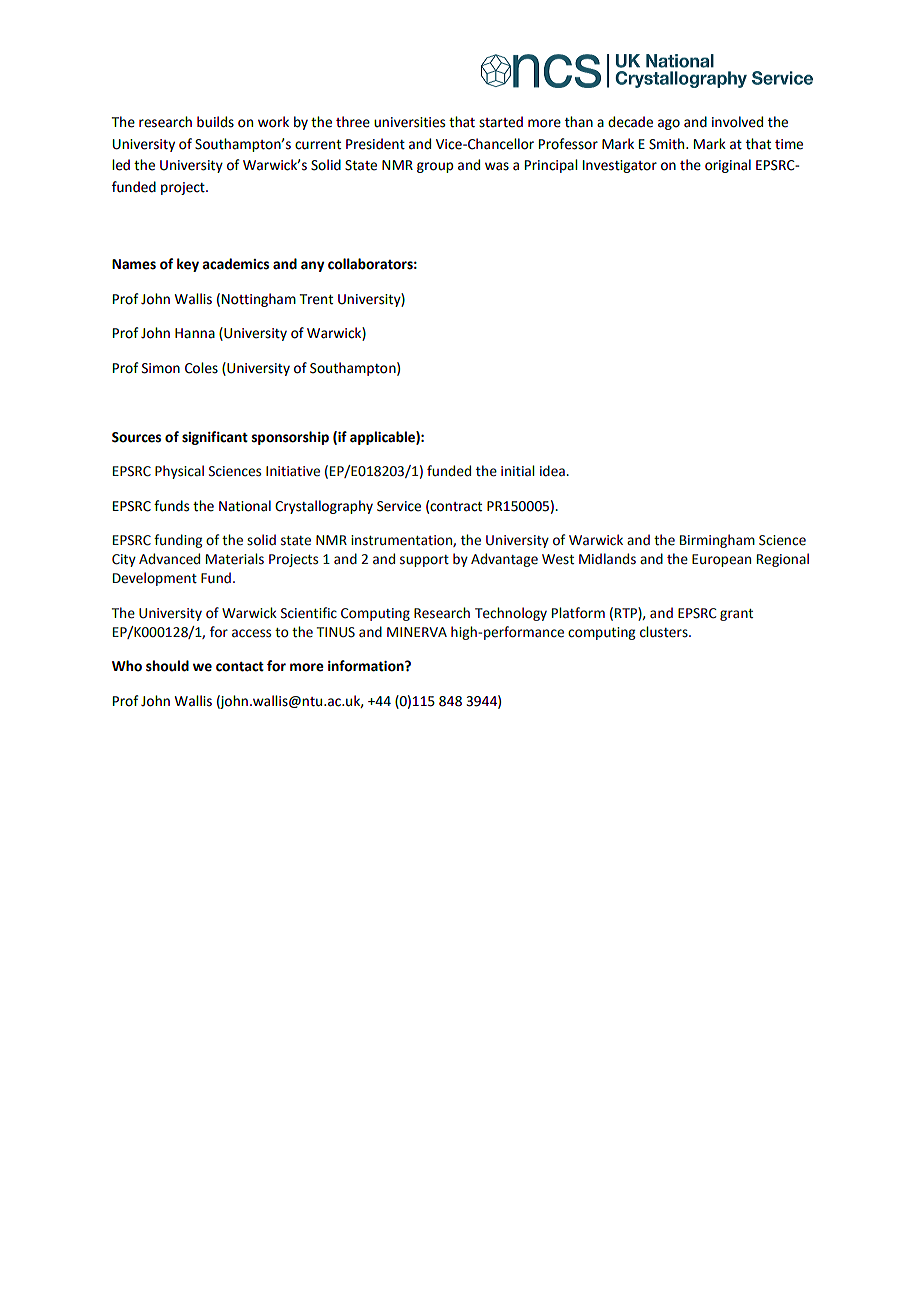 This screenshot has height=1308, width=924. Describe the element at coordinates (668, 144) in the screenshot. I see `Smith` at that location.
